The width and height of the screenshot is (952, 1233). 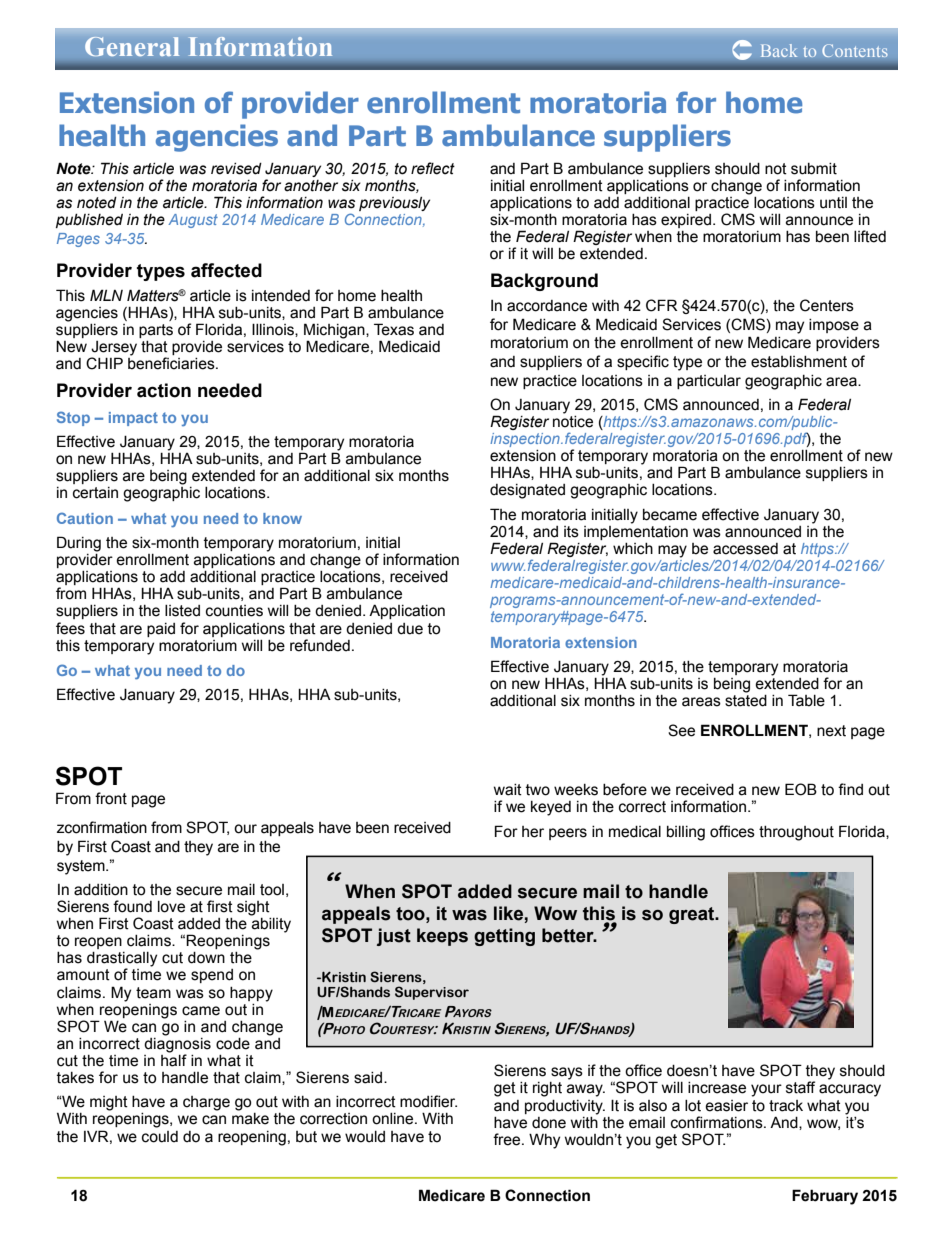 I want to click on paid, so click(x=161, y=630).
